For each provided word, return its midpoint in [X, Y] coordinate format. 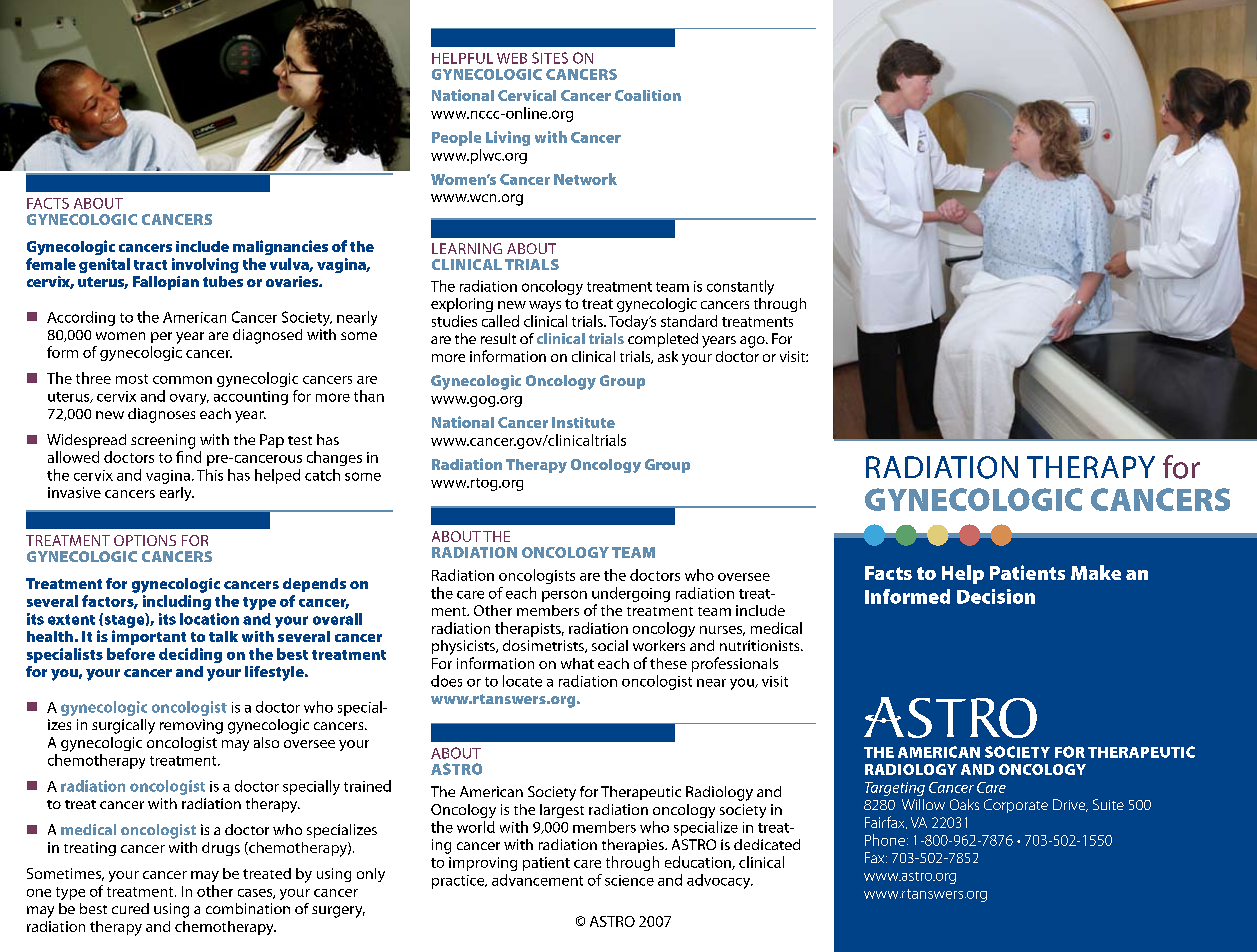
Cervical [527, 95]
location [209, 619]
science [629, 880]
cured [130, 908]
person [564, 596]
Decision [996, 596]
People [456, 138]
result [498, 338]
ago [753, 342]
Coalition [648, 95]
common [182, 380]
